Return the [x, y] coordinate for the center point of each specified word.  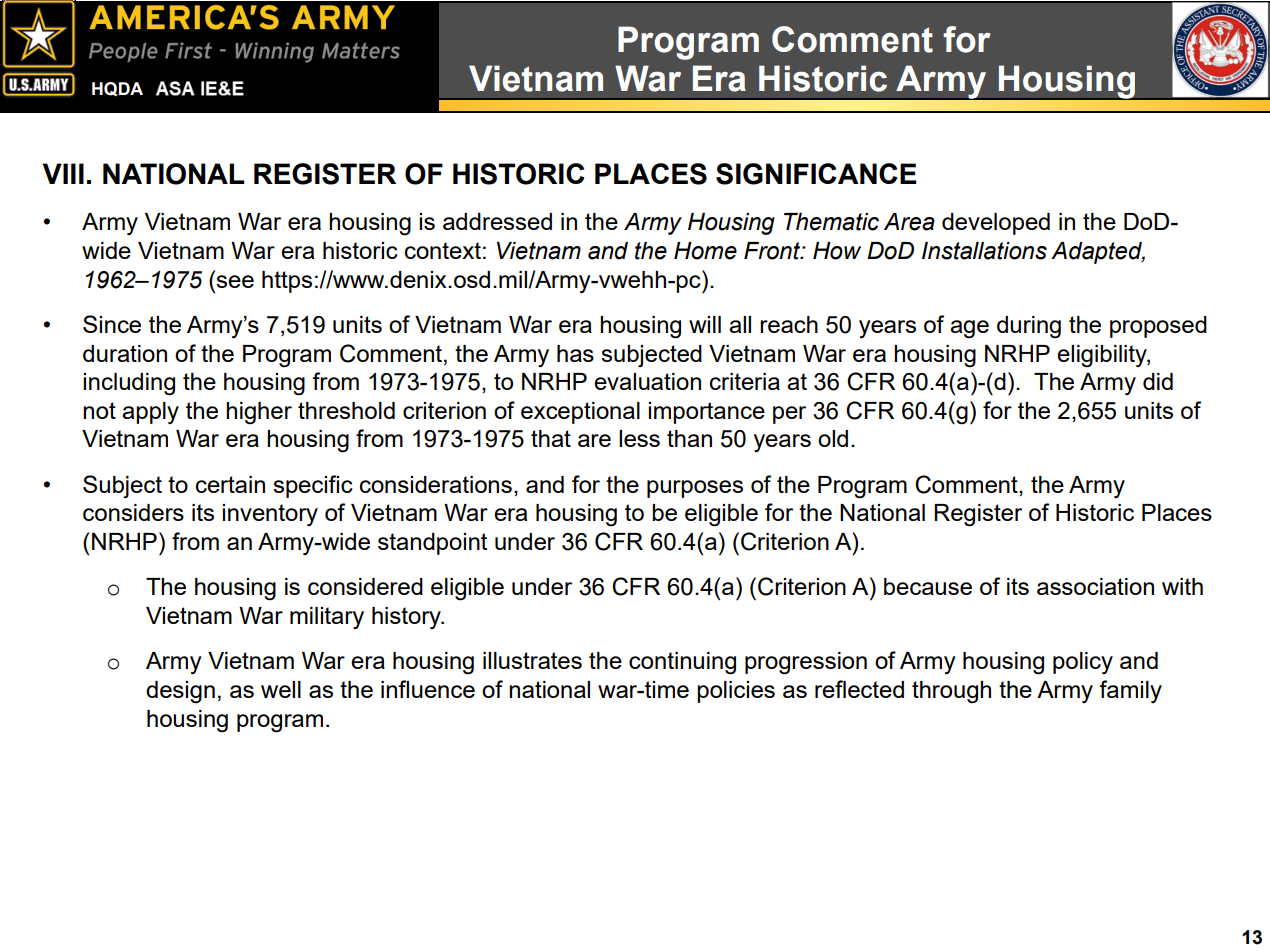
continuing [682, 663]
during [1029, 327]
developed [996, 224]
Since [112, 324]
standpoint [432, 544]
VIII [63, 173]
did [1158, 381]
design [180, 692]
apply [150, 413]
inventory [270, 515]
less [639, 438]
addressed [497, 221]
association [1095, 586]
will [705, 324]
